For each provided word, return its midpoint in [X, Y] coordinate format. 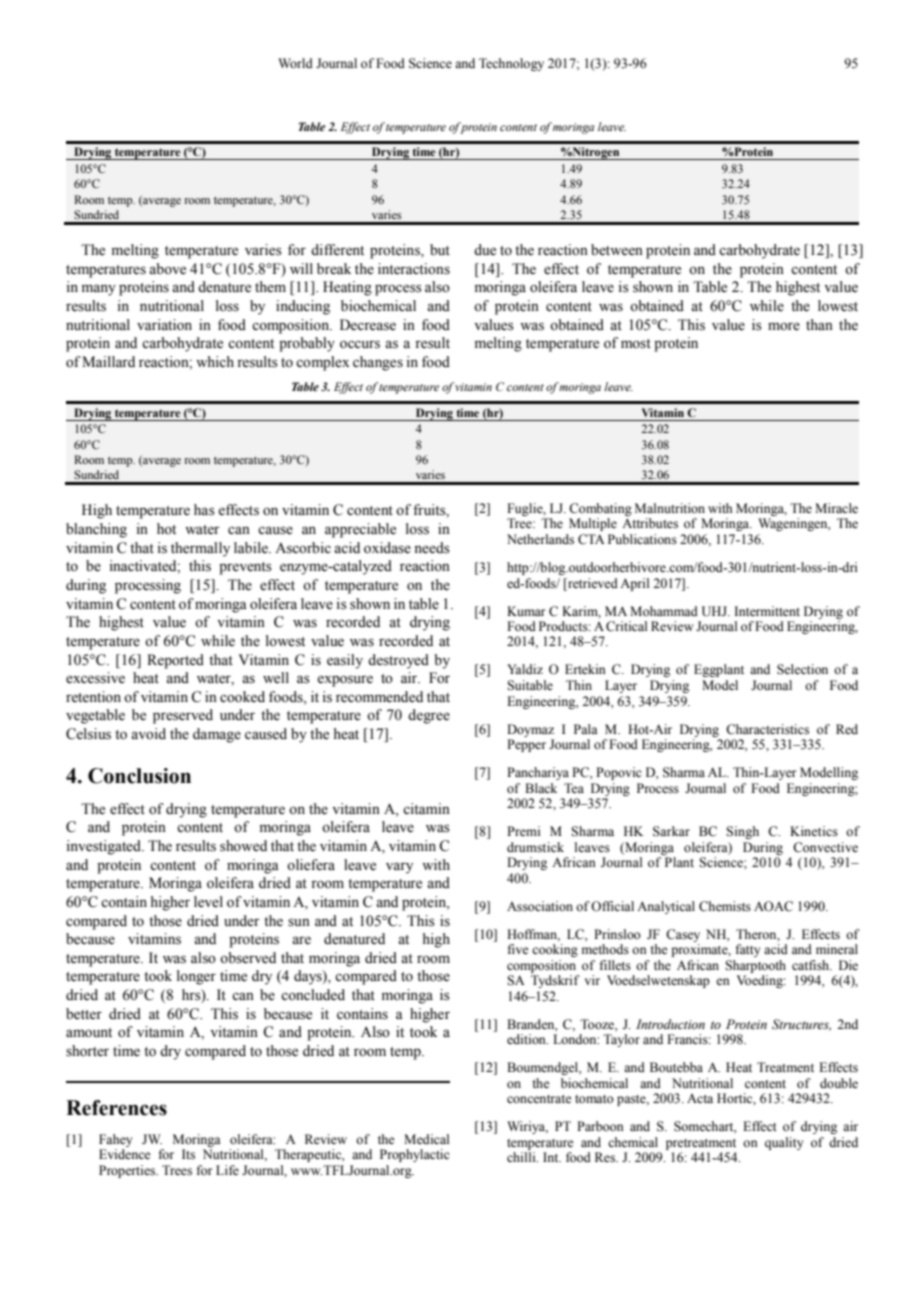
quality [784, 1143]
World [295, 63]
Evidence [124, 1154]
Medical [426, 1139]
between [617, 250]
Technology [511, 64]
